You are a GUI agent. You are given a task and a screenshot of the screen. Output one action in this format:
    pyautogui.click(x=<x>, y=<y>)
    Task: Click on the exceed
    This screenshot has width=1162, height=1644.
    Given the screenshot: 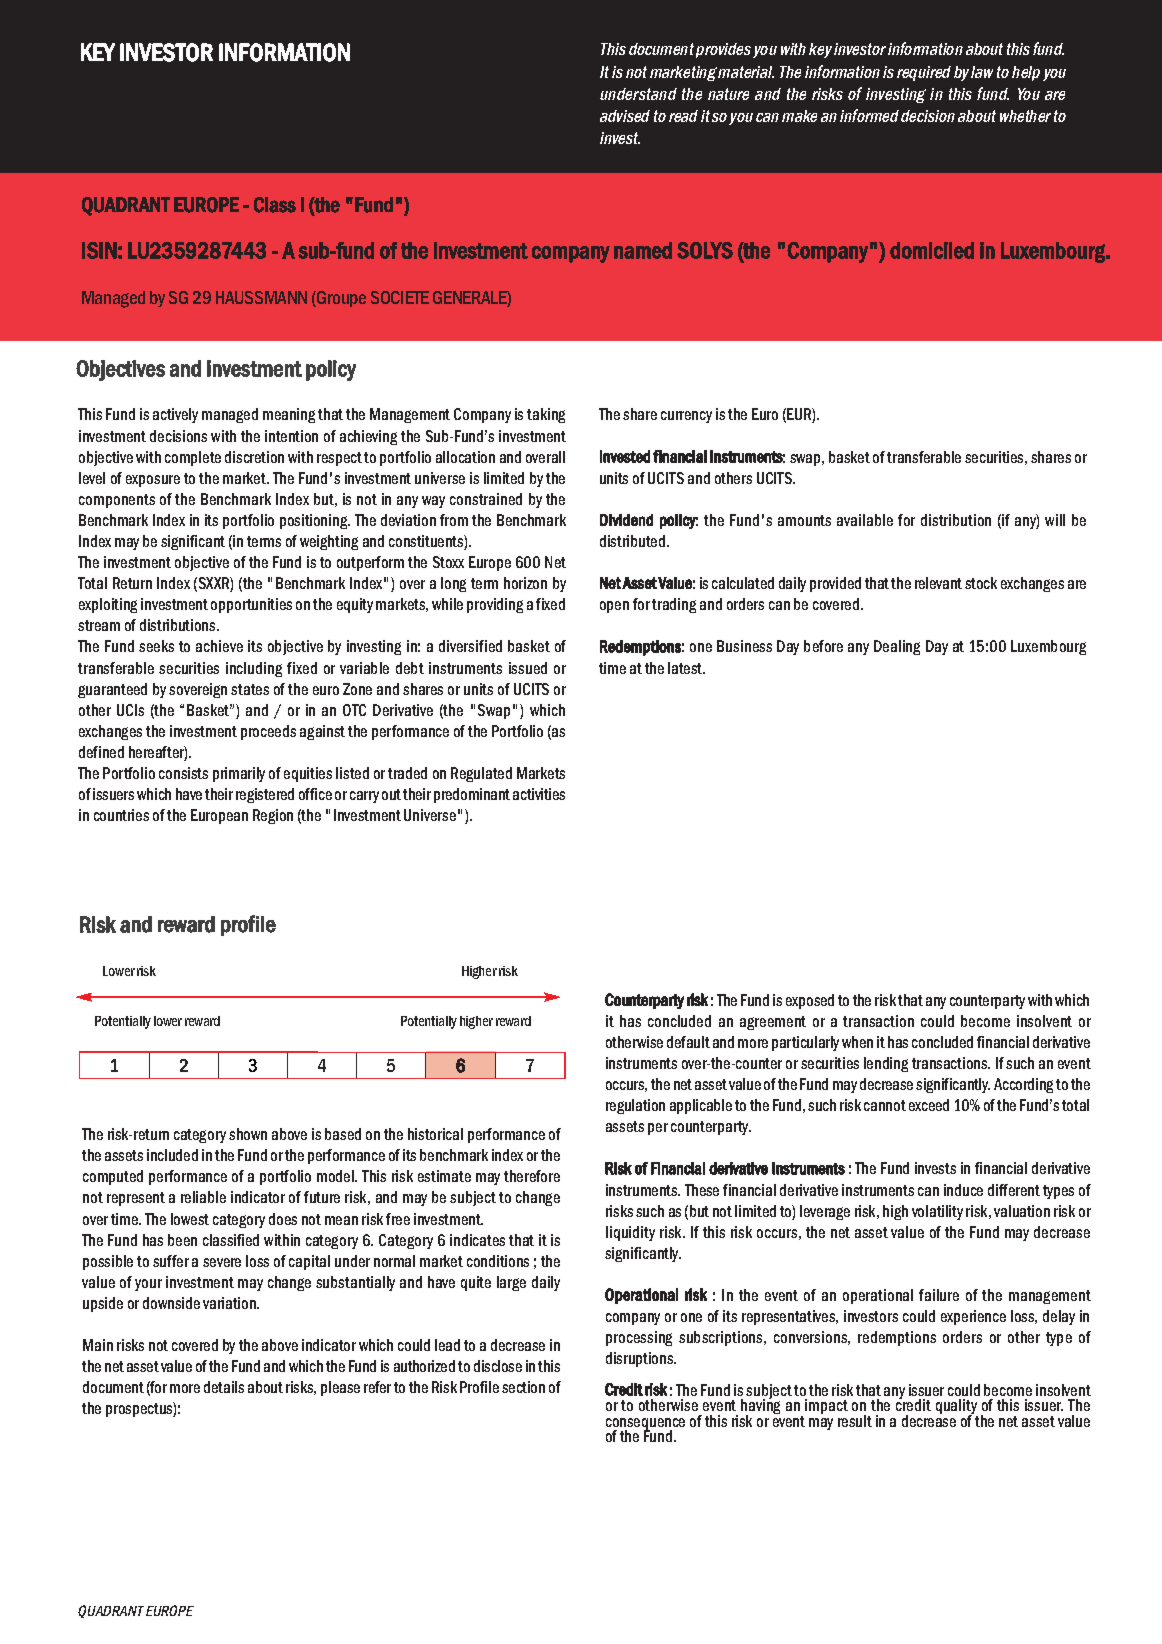 What is the action you would take?
    pyautogui.click(x=929, y=1105)
